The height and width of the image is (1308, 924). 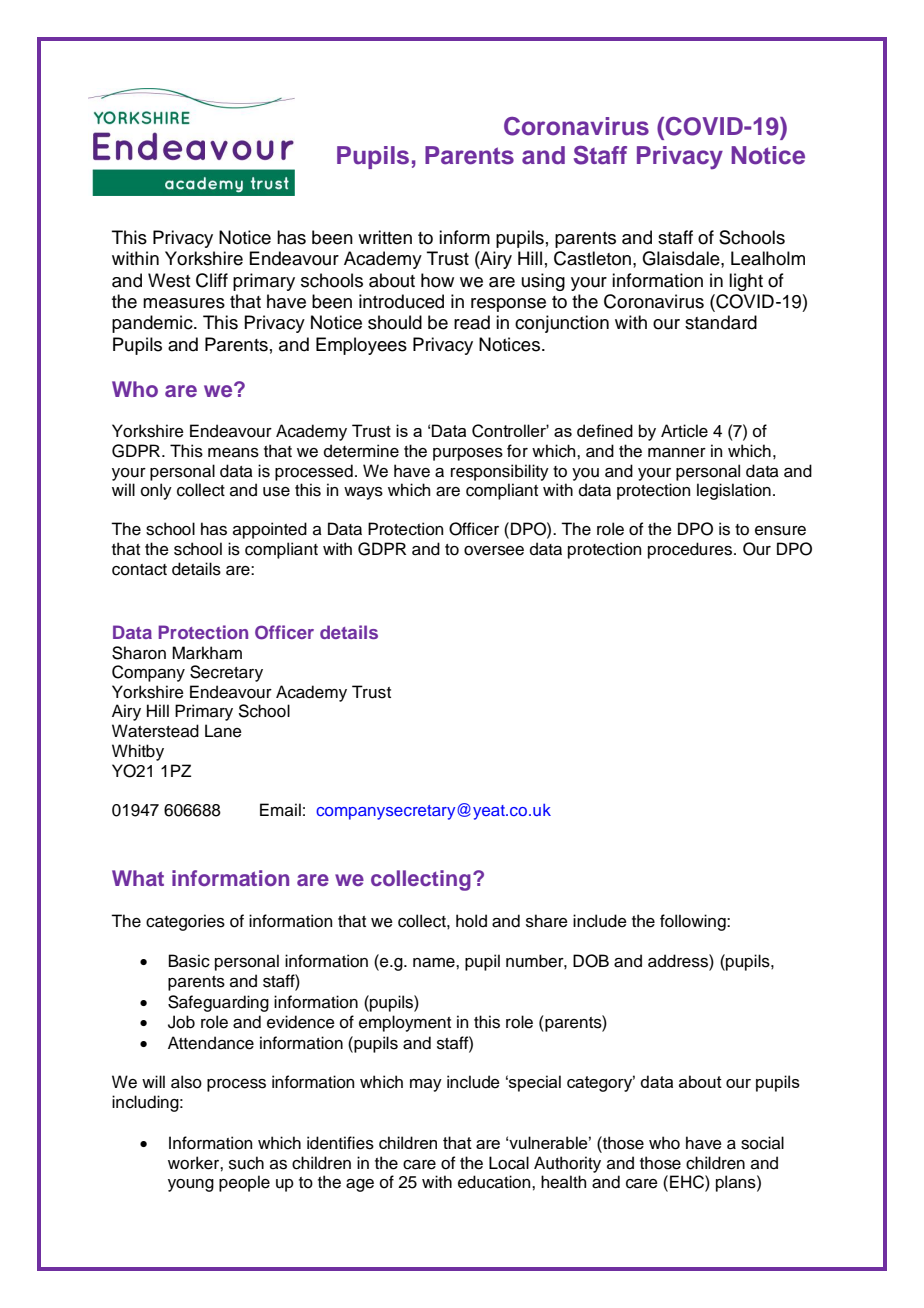 I want to click on West, so click(x=169, y=280).
